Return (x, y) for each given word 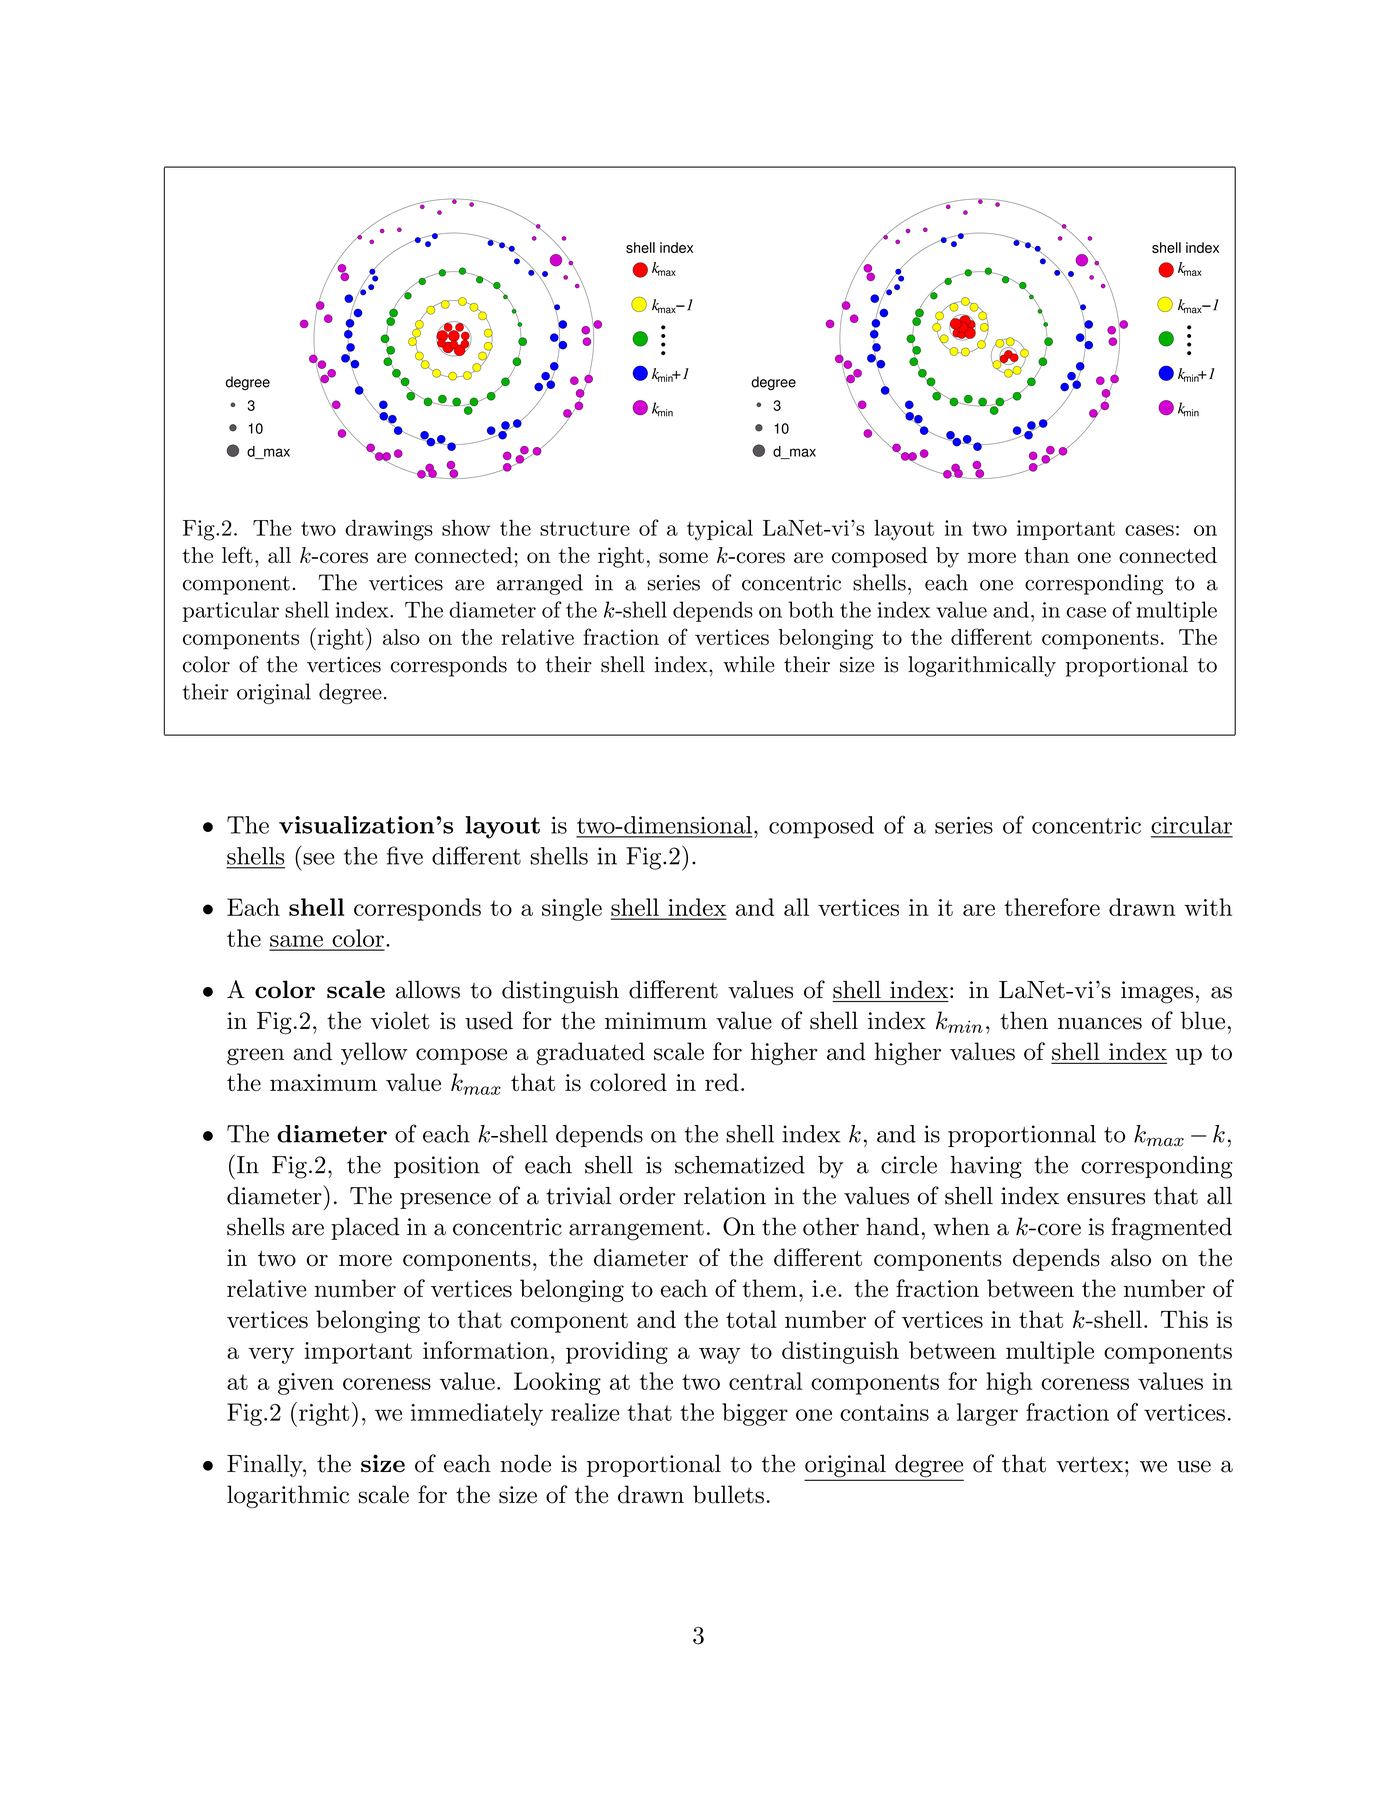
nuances (1100, 1023)
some (683, 558)
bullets (728, 1494)
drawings (389, 530)
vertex (1089, 1464)
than (1046, 555)
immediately (477, 1414)
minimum (656, 1021)
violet (400, 1020)
